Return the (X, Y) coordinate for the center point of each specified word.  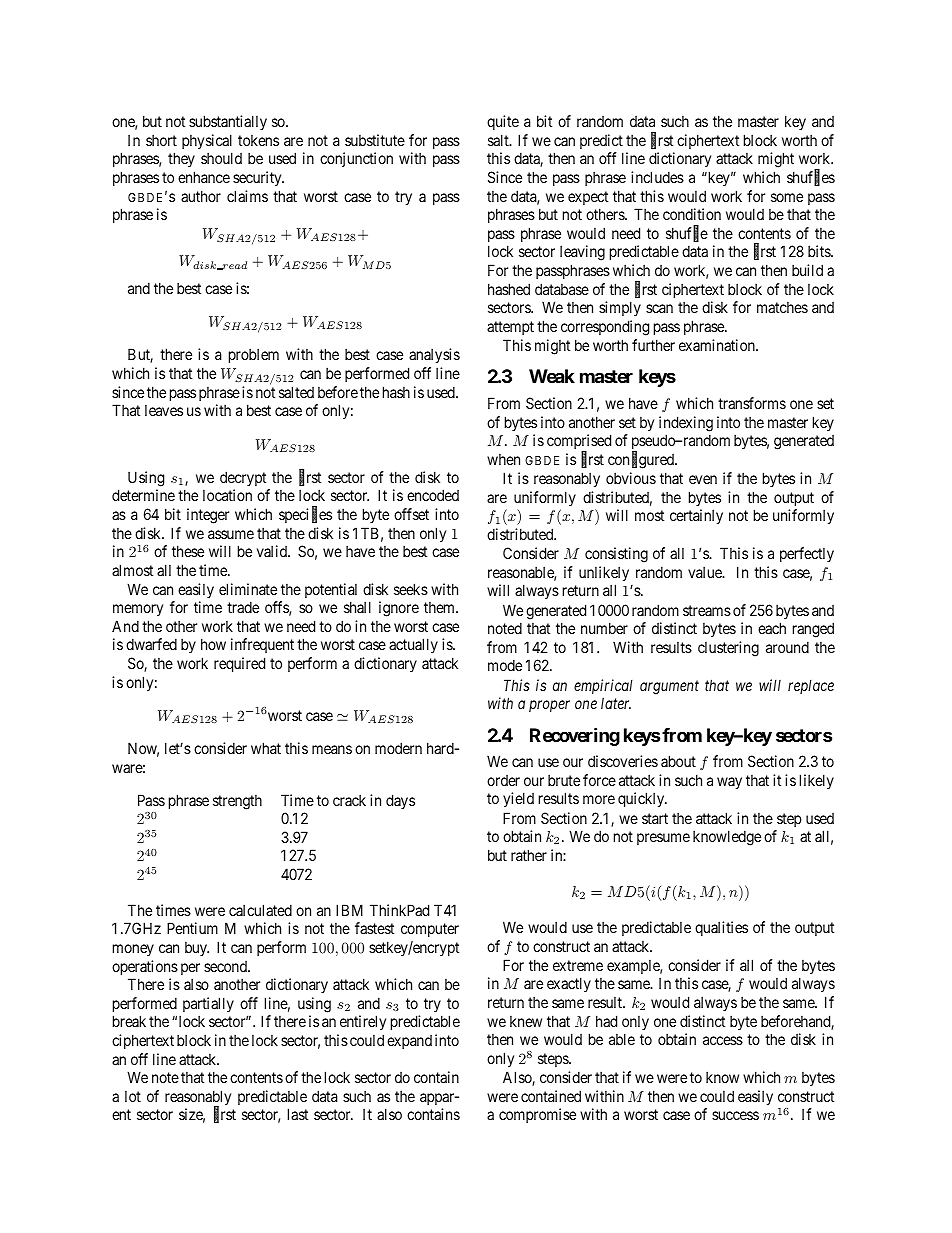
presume (663, 839)
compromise (537, 1115)
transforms (752, 403)
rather (529, 855)
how (213, 644)
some (787, 197)
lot (133, 1096)
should (221, 158)
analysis (434, 355)
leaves (164, 410)
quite (503, 122)
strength (237, 802)
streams (707, 610)
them (440, 607)
